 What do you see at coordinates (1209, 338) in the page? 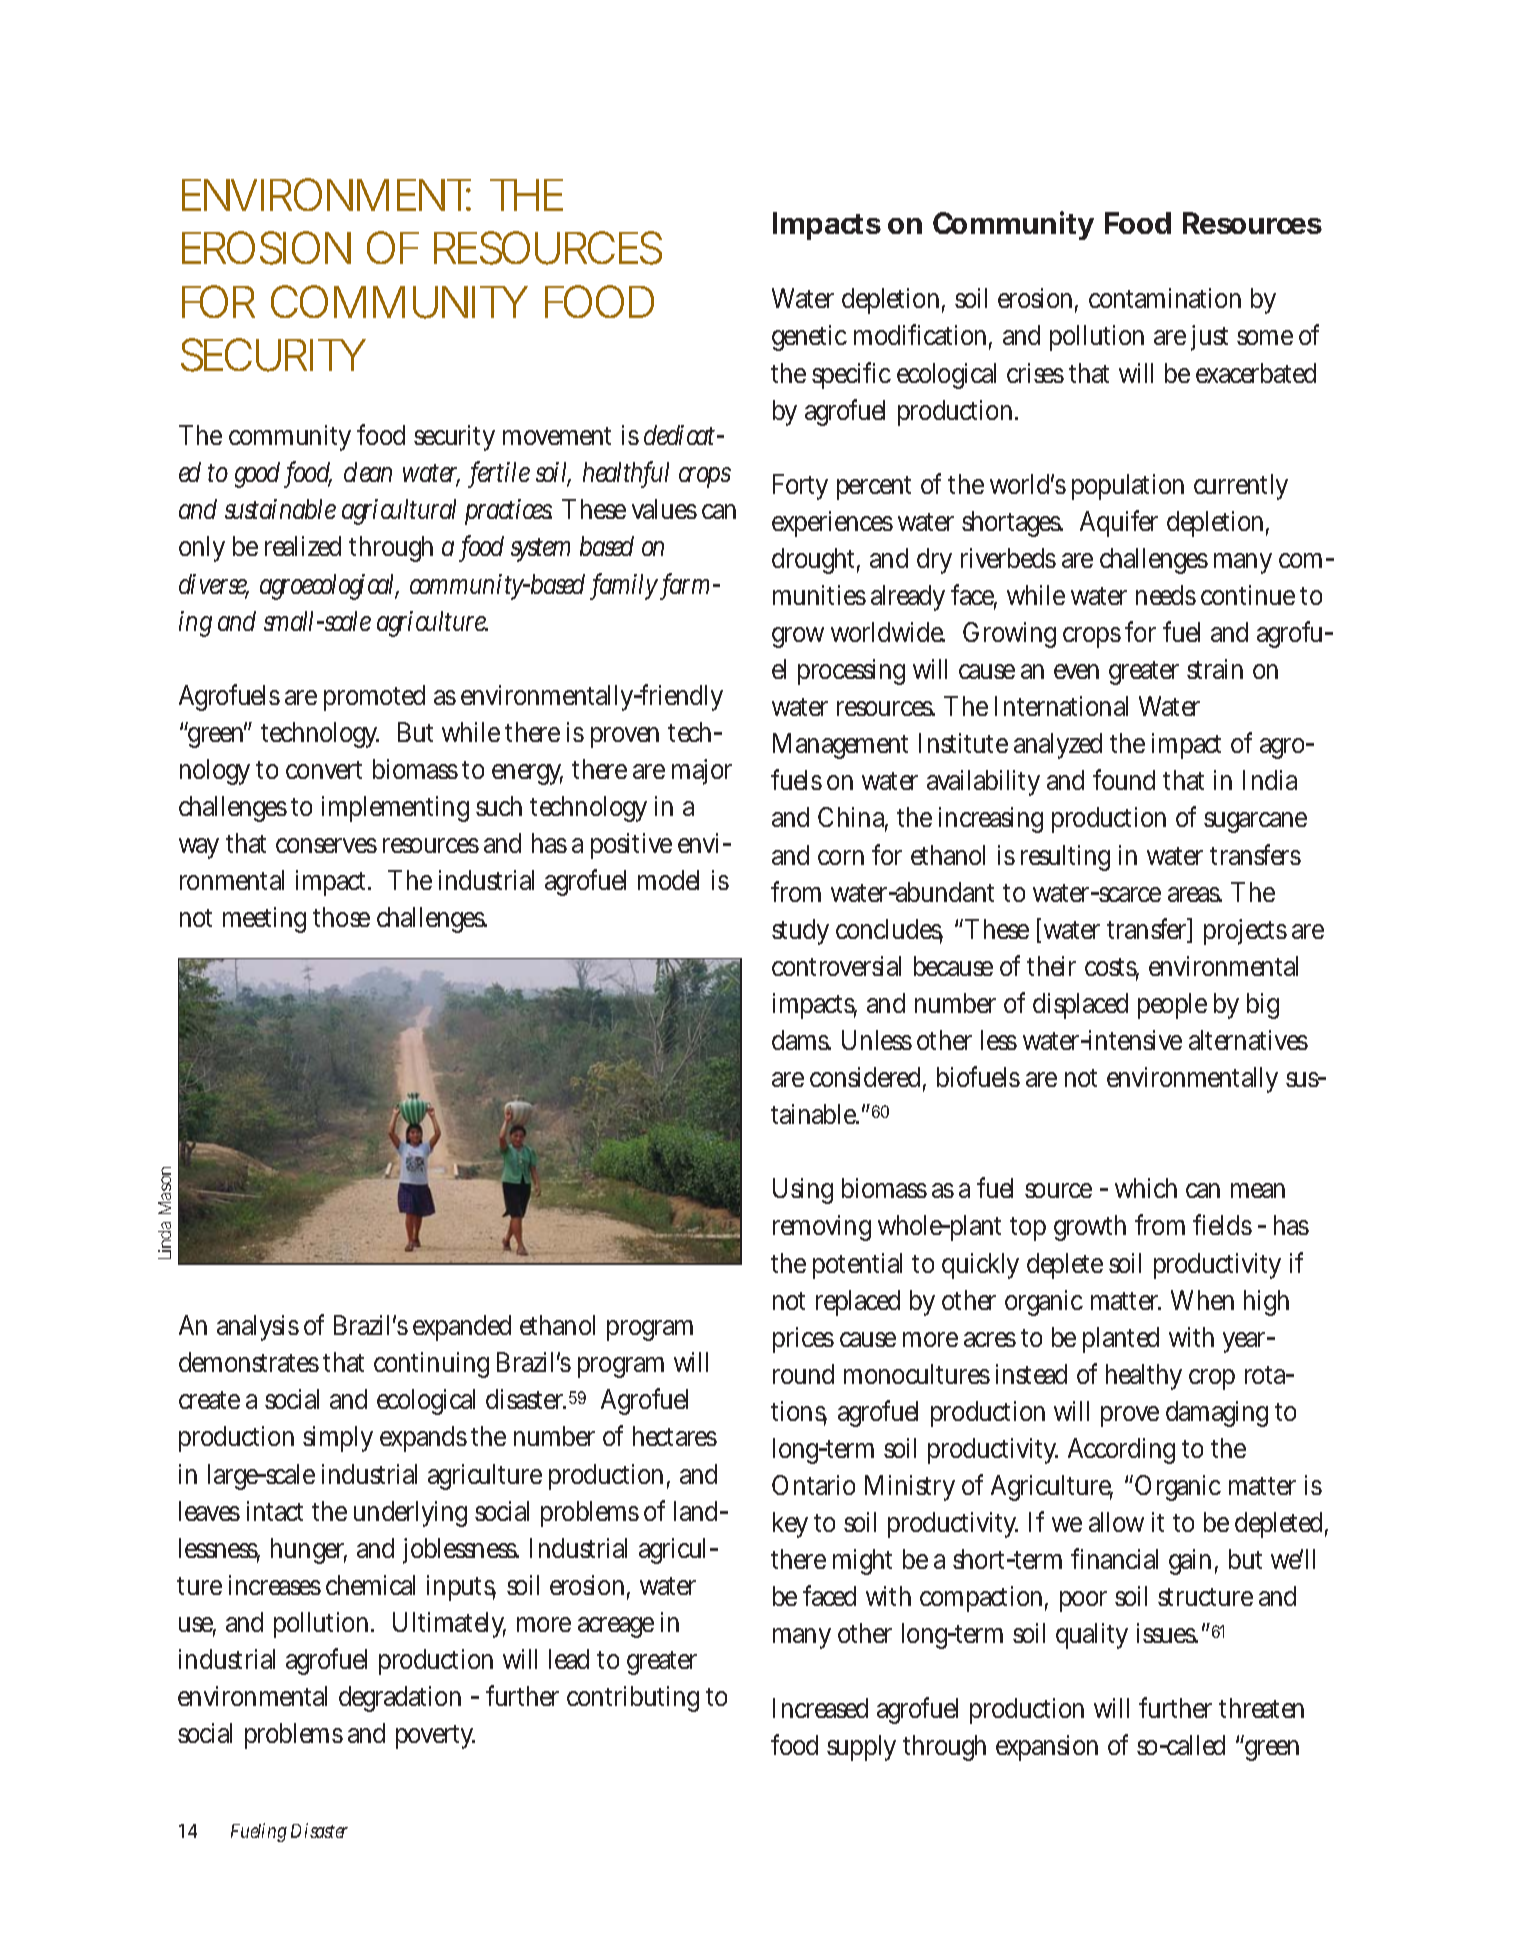
I see `just` at bounding box center [1209, 338].
